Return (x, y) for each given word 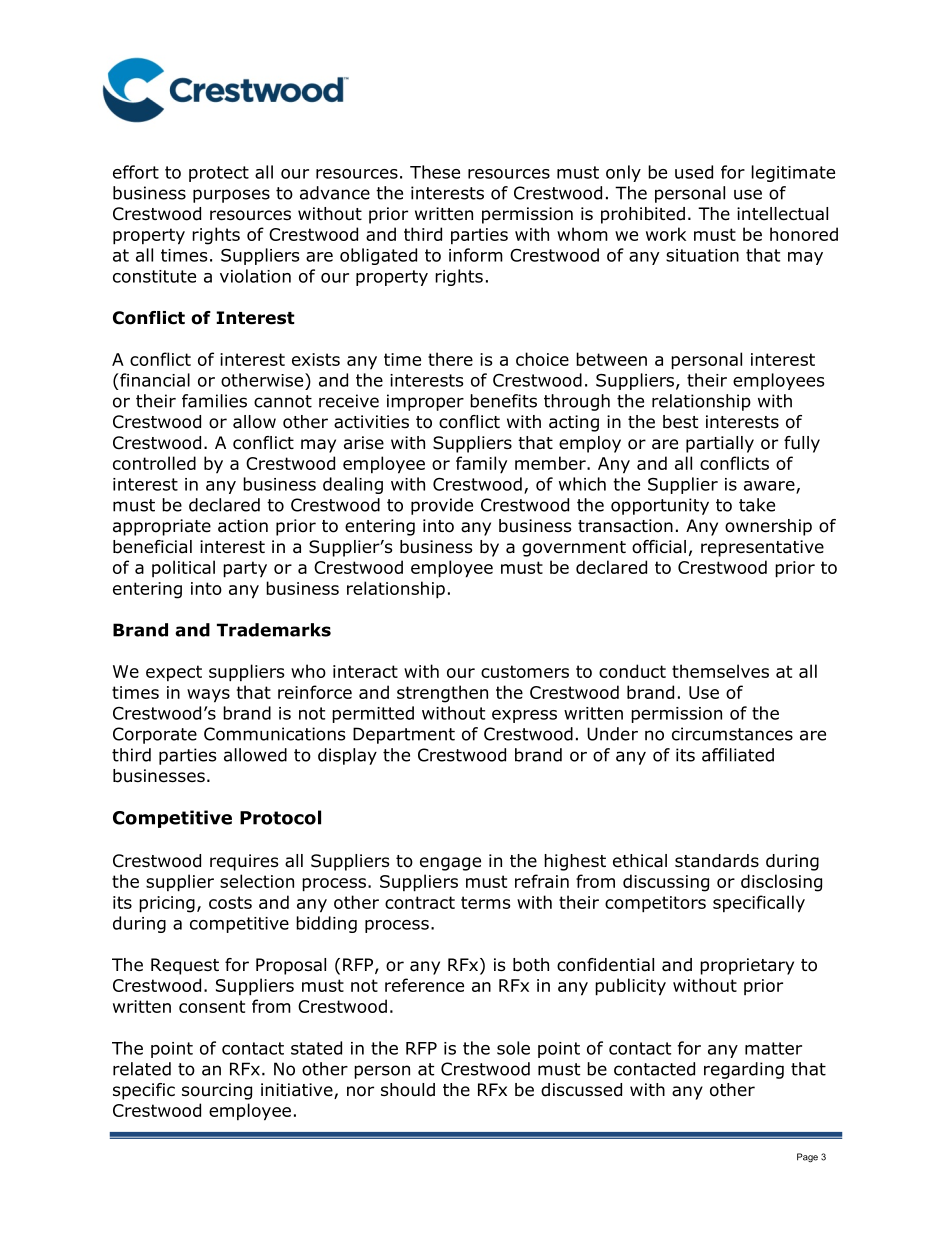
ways (208, 696)
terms (485, 902)
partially (720, 444)
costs (230, 902)
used (694, 172)
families (214, 401)
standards (717, 861)
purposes (231, 196)
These (435, 172)
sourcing (217, 1091)
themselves (720, 671)
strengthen (442, 694)
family (481, 465)
